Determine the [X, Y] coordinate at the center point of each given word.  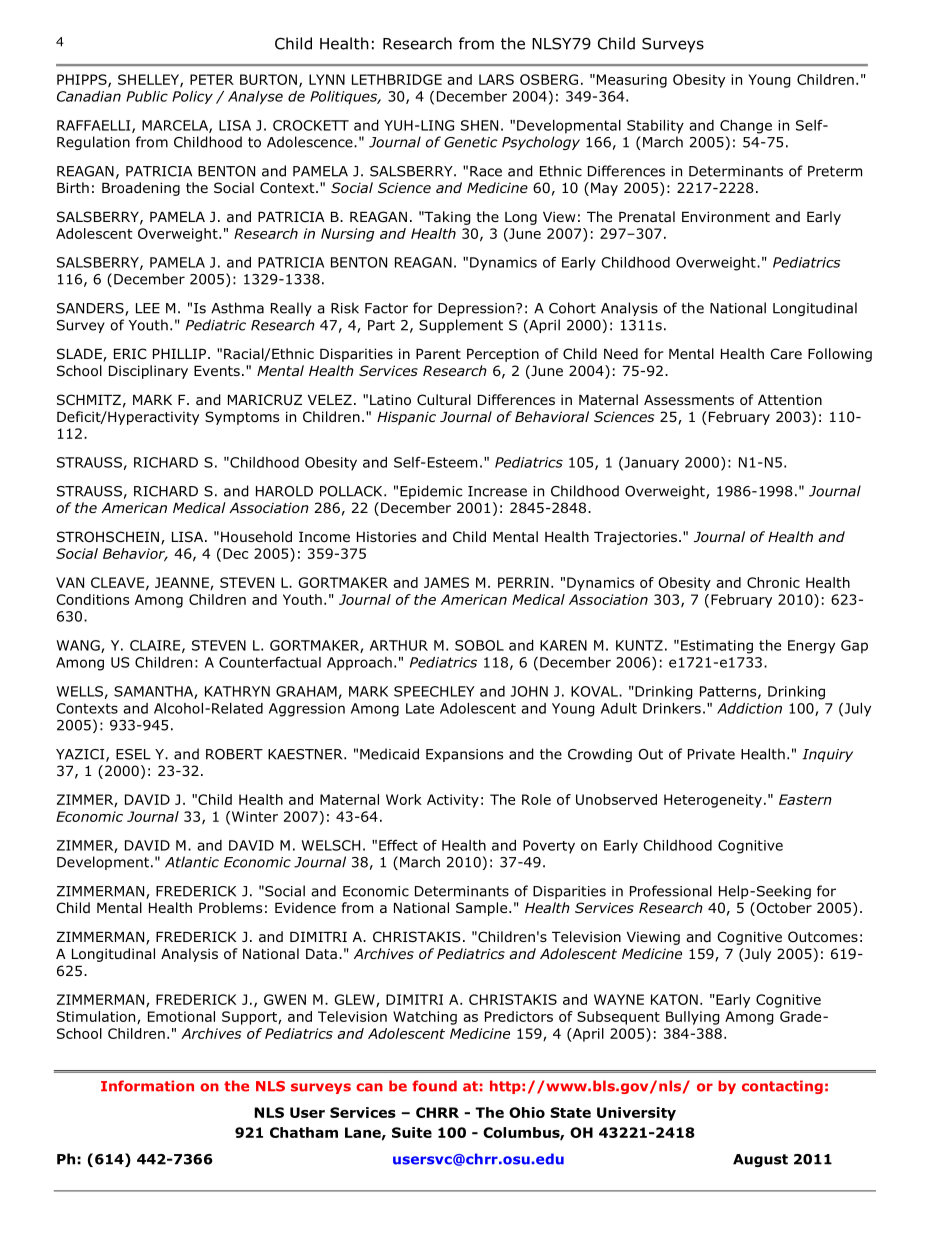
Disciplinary [148, 372]
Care [786, 353]
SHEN [479, 125]
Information [147, 1086]
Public [147, 96]
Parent [438, 354]
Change [746, 127]
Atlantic [192, 862]
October [783, 909]
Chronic [773, 582]
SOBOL [479, 645]
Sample [483, 909]
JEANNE [183, 583]
